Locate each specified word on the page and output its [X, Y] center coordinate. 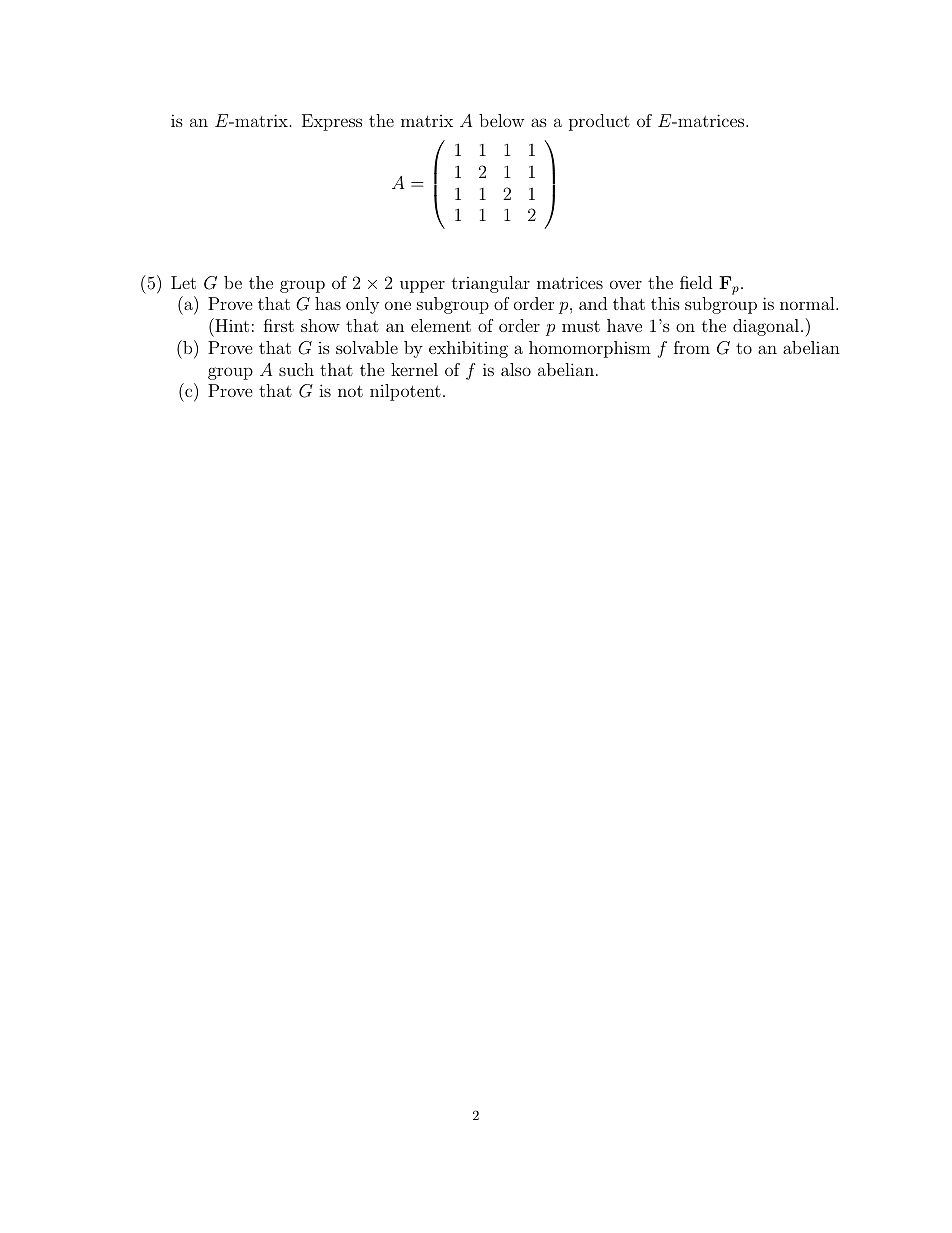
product [599, 122]
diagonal [766, 327]
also [516, 369]
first [279, 325]
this [665, 303]
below [501, 120]
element [441, 325]
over [626, 284]
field [696, 282]
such [296, 369]
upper [422, 286]
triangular [491, 284]
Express [332, 122]
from [692, 347]
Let [183, 282]
